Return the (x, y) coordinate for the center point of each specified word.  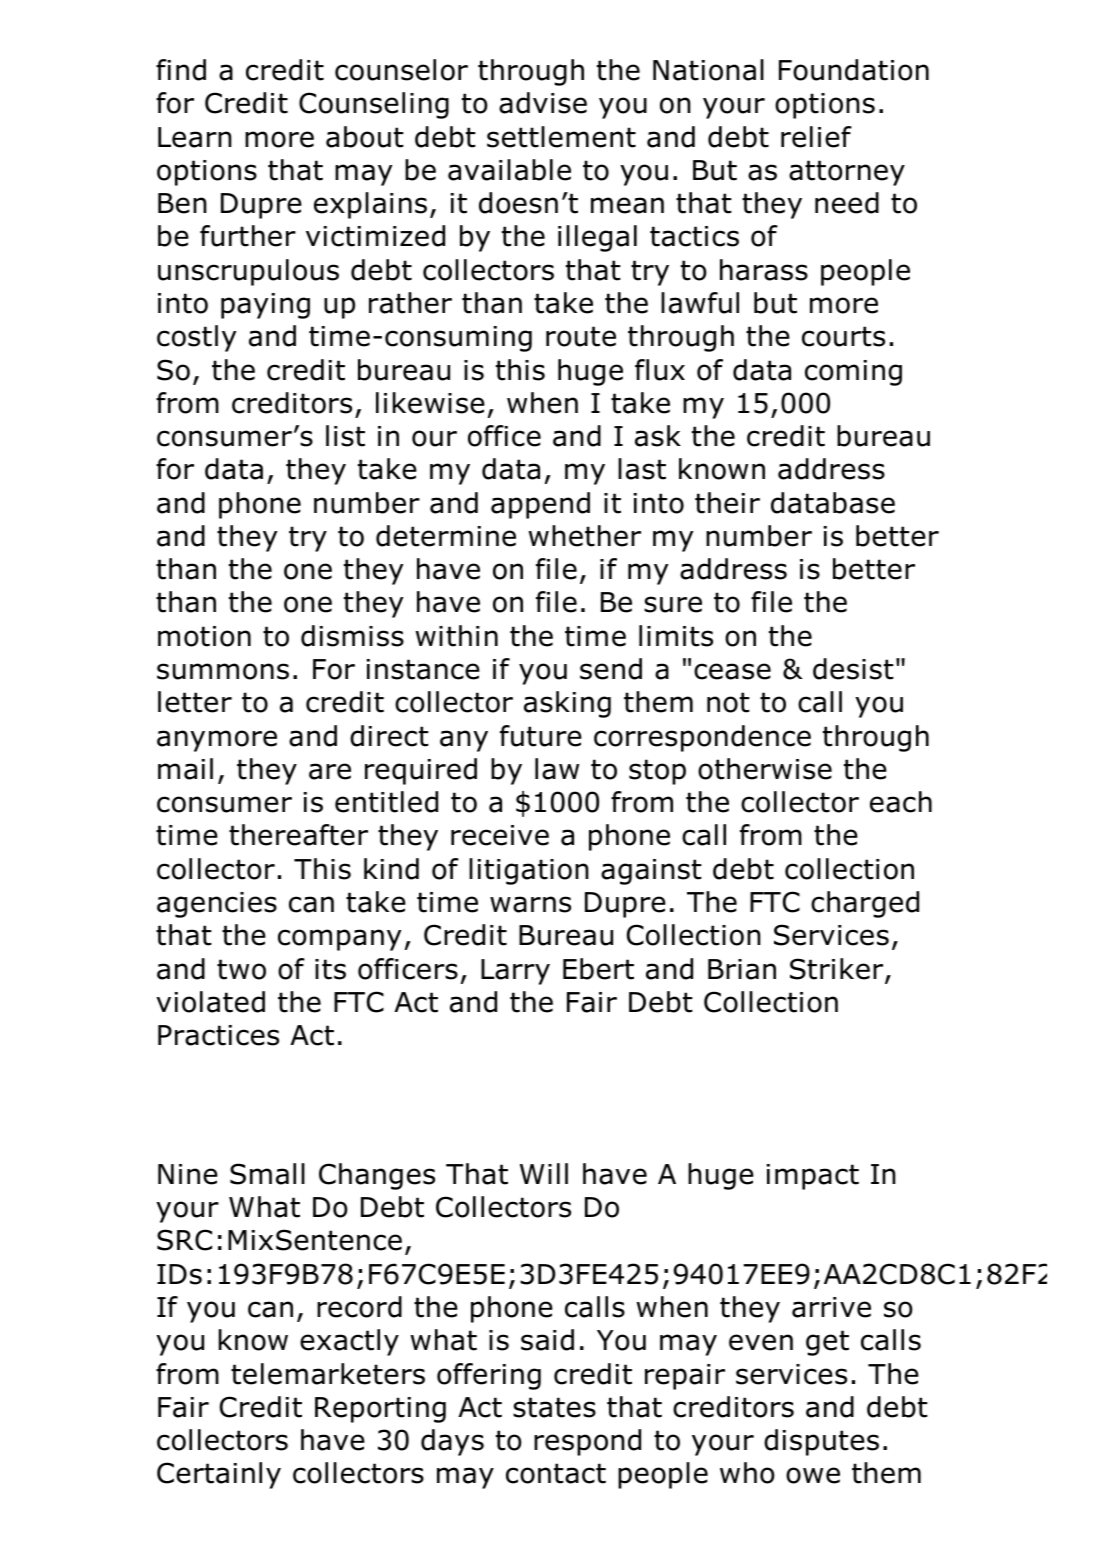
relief (816, 137)
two (241, 969)
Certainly (219, 1475)
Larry (515, 972)
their (727, 503)
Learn (195, 137)
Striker (838, 970)
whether (584, 536)
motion (204, 636)
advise (543, 103)
